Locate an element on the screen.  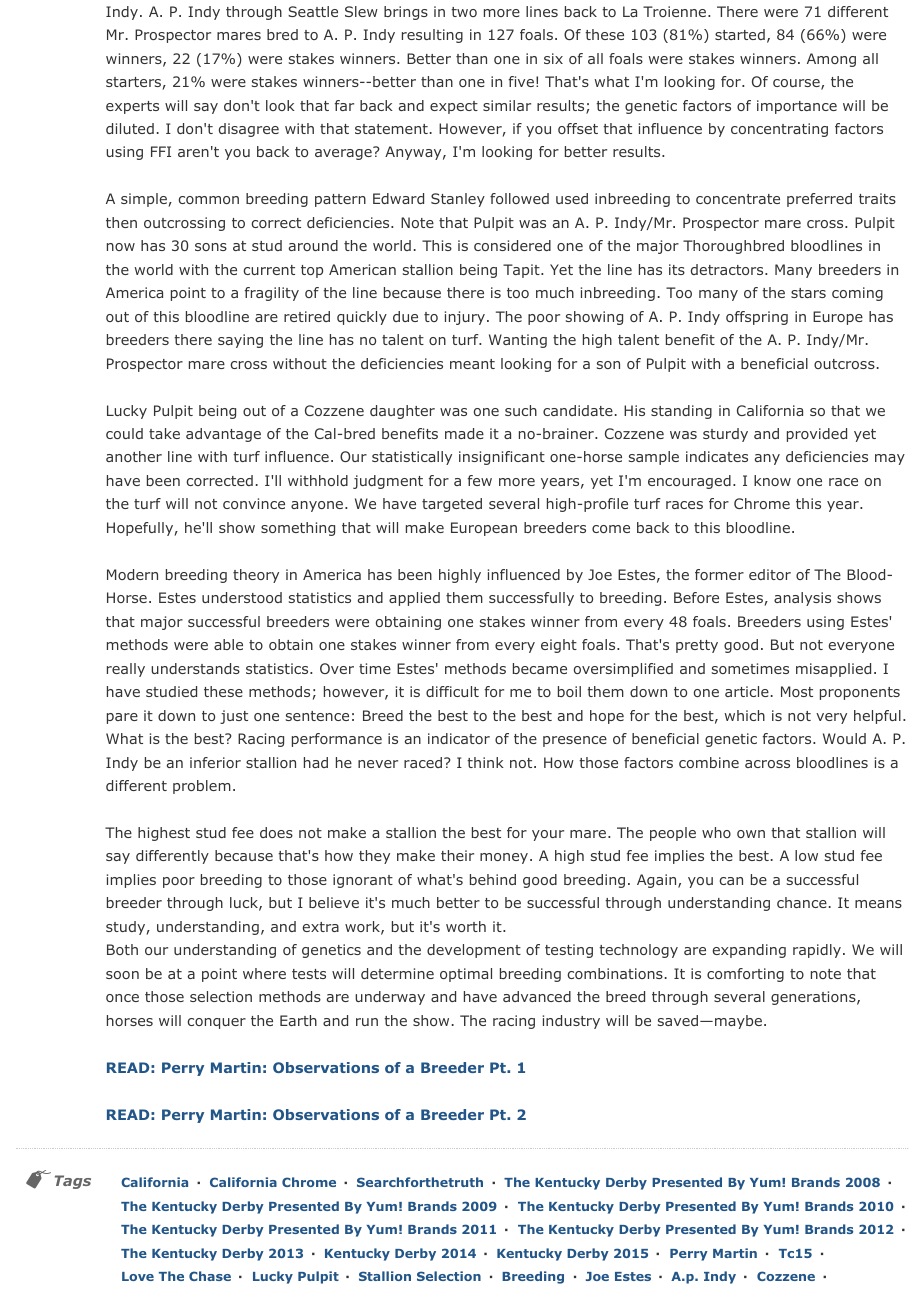
meant is located at coordinates (472, 364).
